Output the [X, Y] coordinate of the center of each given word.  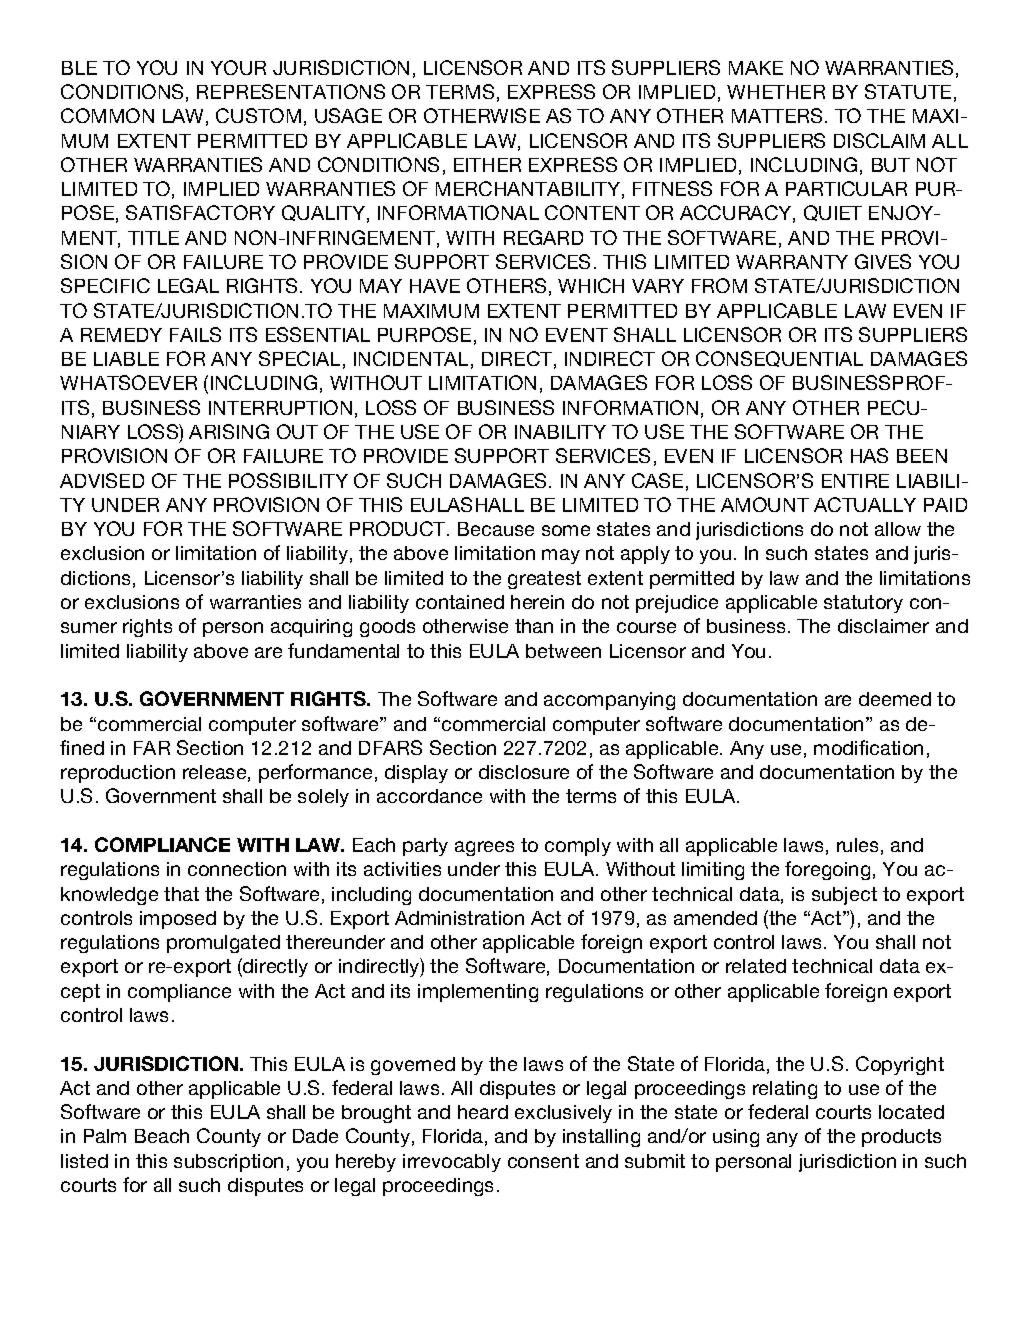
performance [315, 773]
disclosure [524, 772]
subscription [228, 1163]
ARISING [229, 431]
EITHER [487, 165]
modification [868, 747]
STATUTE [908, 91]
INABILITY [560, 432]
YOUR [238, 67]
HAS [869, 455]
